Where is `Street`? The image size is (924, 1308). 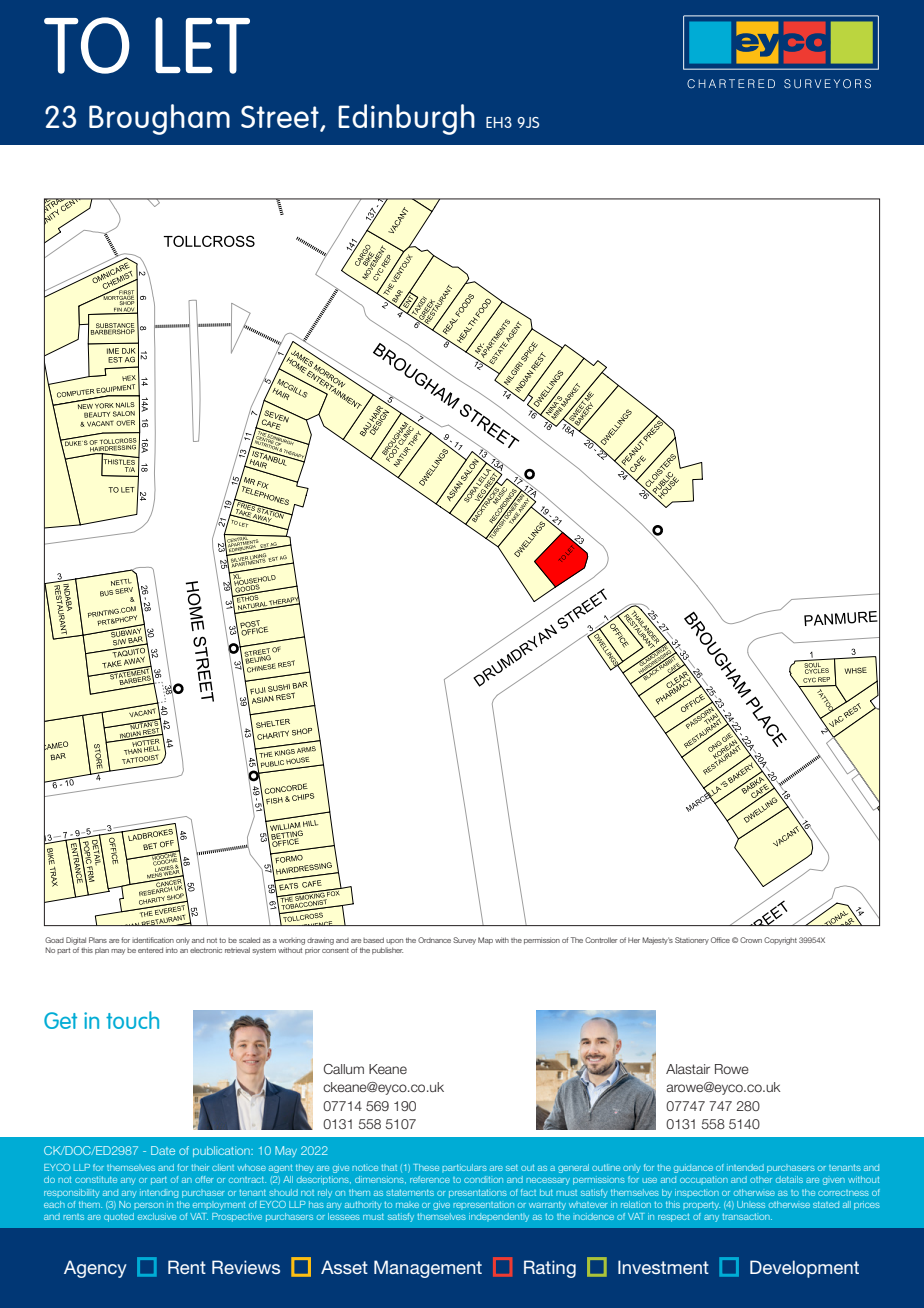
Street is located at coordinates (281, 118).
